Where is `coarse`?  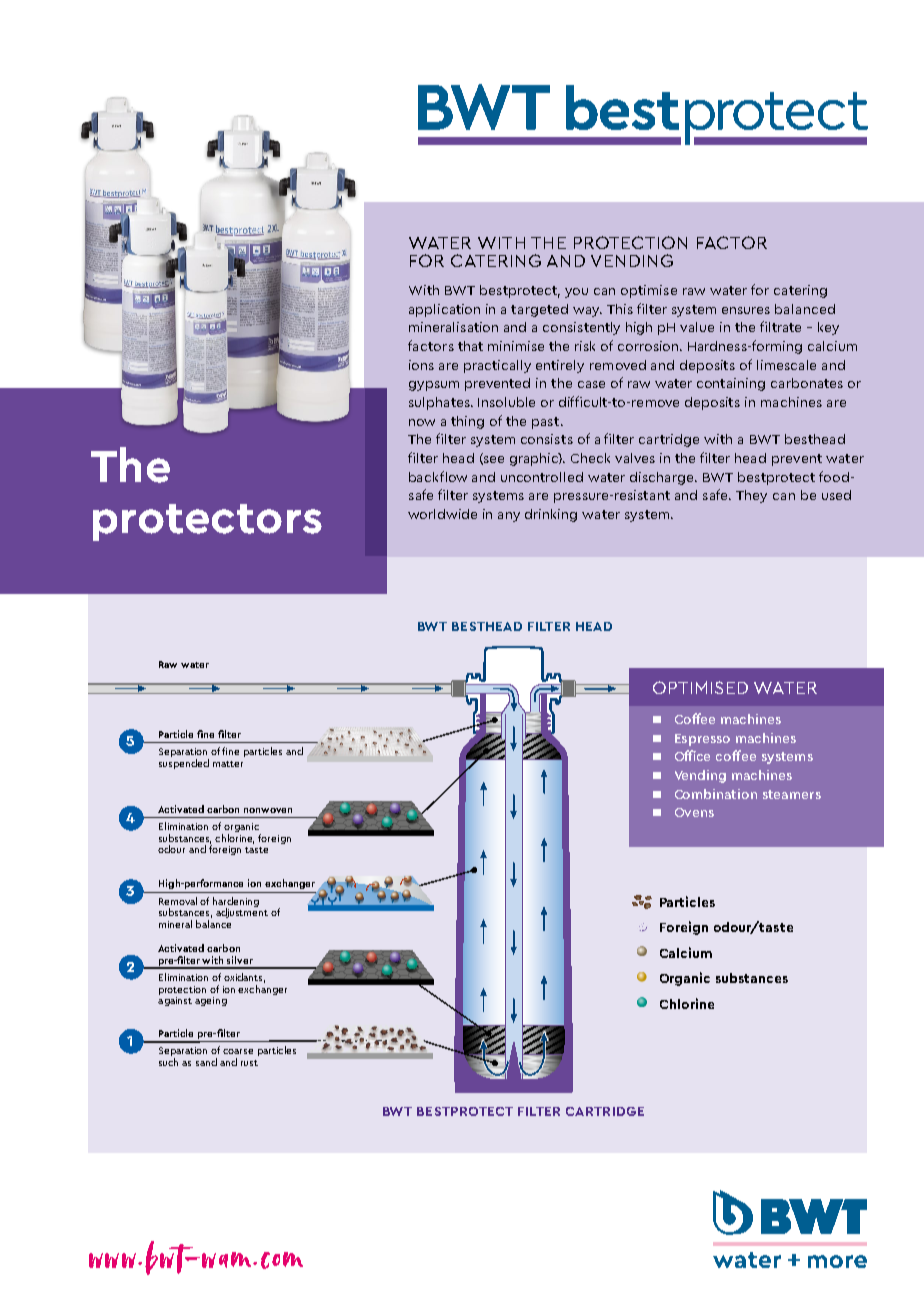
coarse is located at coordinates (238, 1051).
